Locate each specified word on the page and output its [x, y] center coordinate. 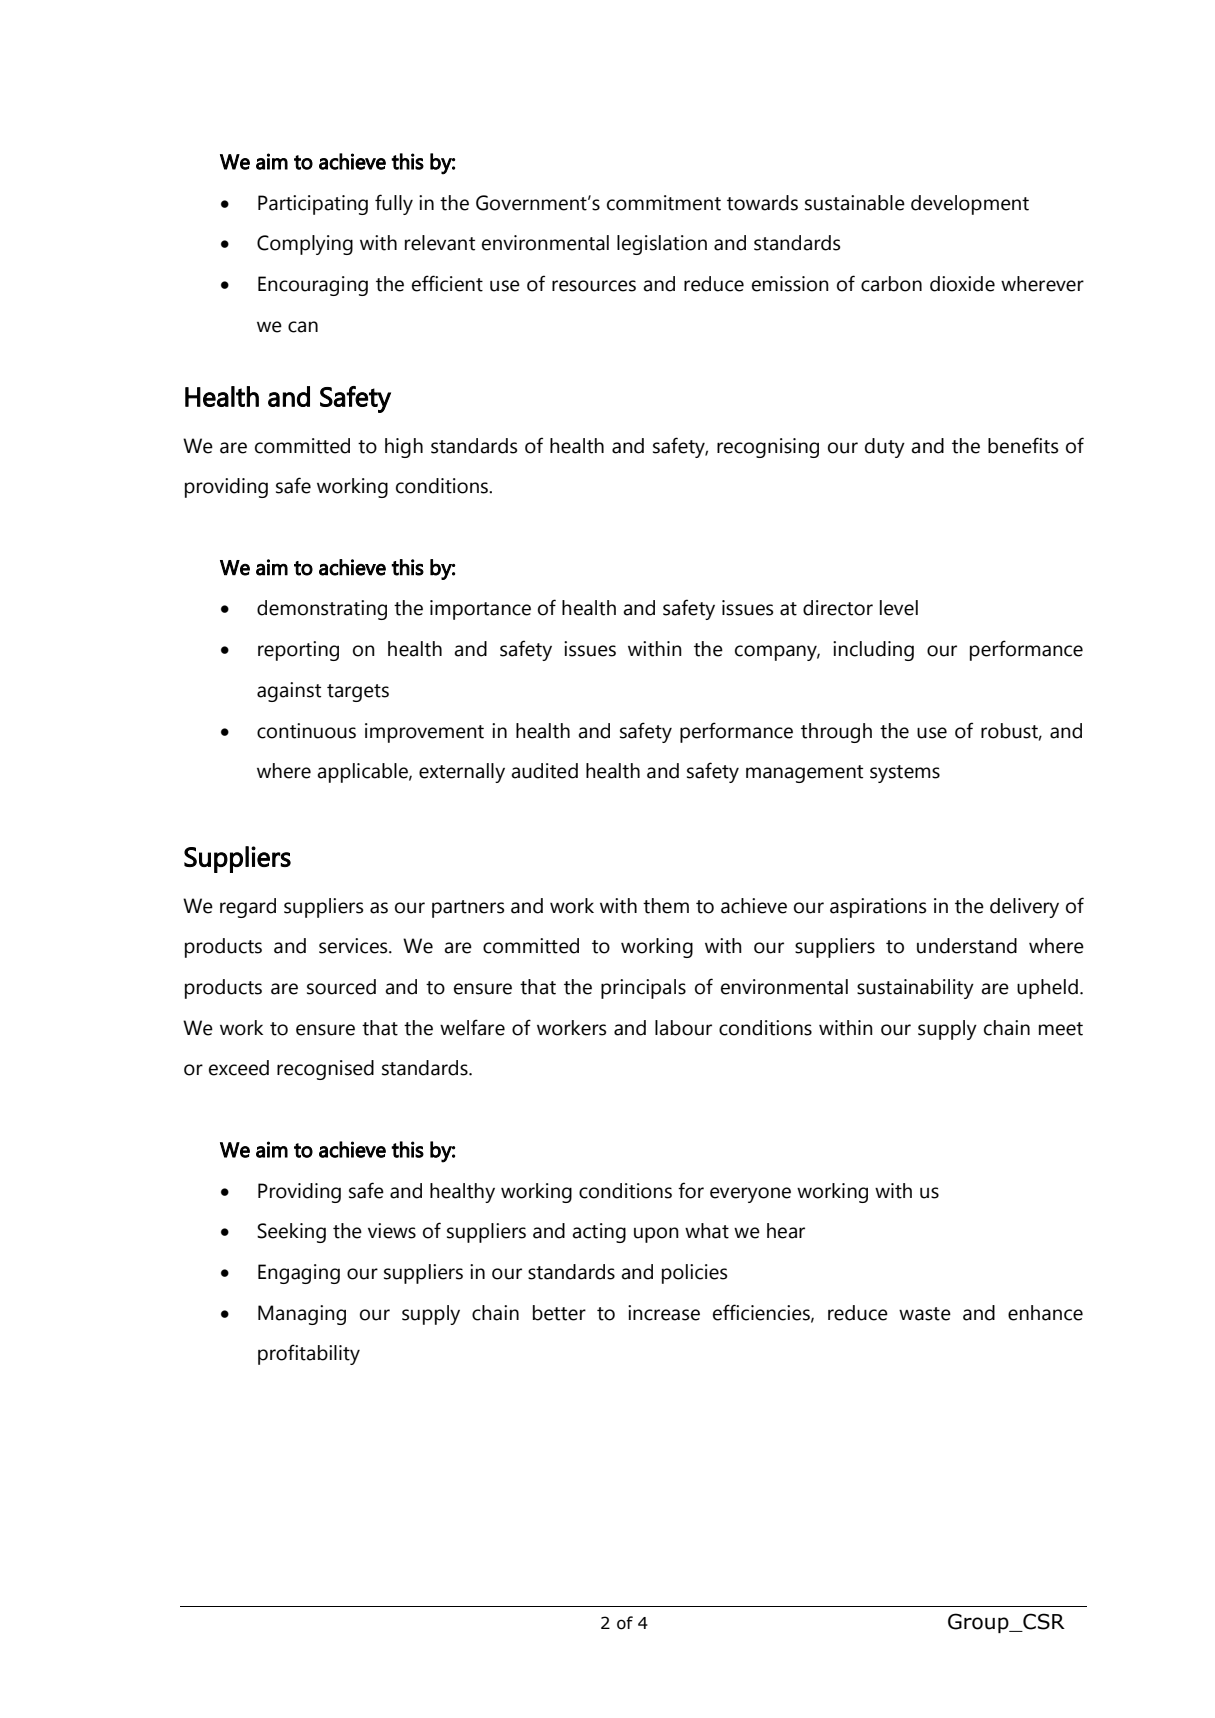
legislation [662, 245]
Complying [305, 245]
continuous [306, 731]
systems [905, 774]
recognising [768, 448]
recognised [325, 1070]
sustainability [915, 989]
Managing [302, 1315]
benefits [1023, 445]
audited [544, 771]
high [404, 448]
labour [683, 1028]
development [970, 205]
